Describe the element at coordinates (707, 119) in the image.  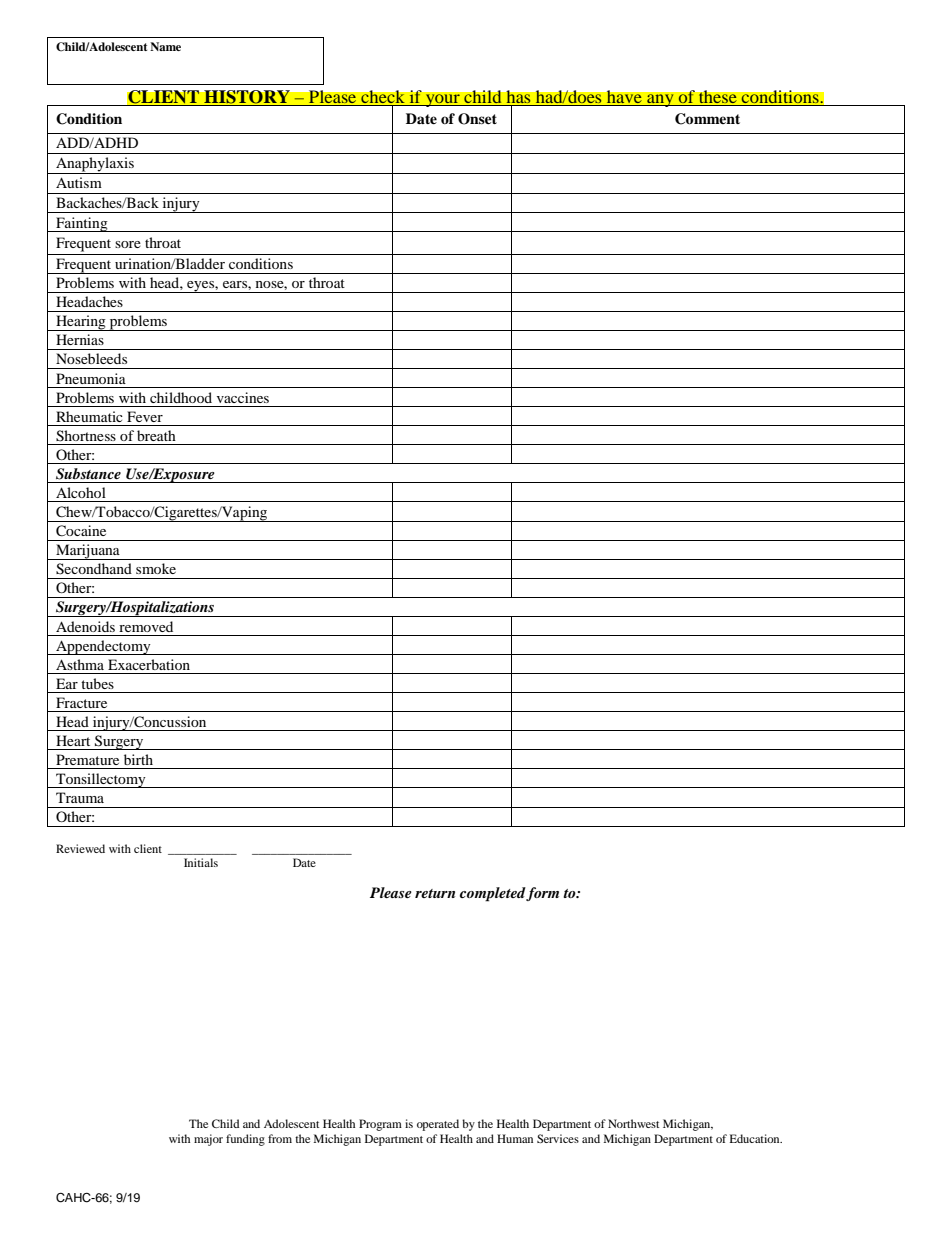
I see `Comment` at that location.
